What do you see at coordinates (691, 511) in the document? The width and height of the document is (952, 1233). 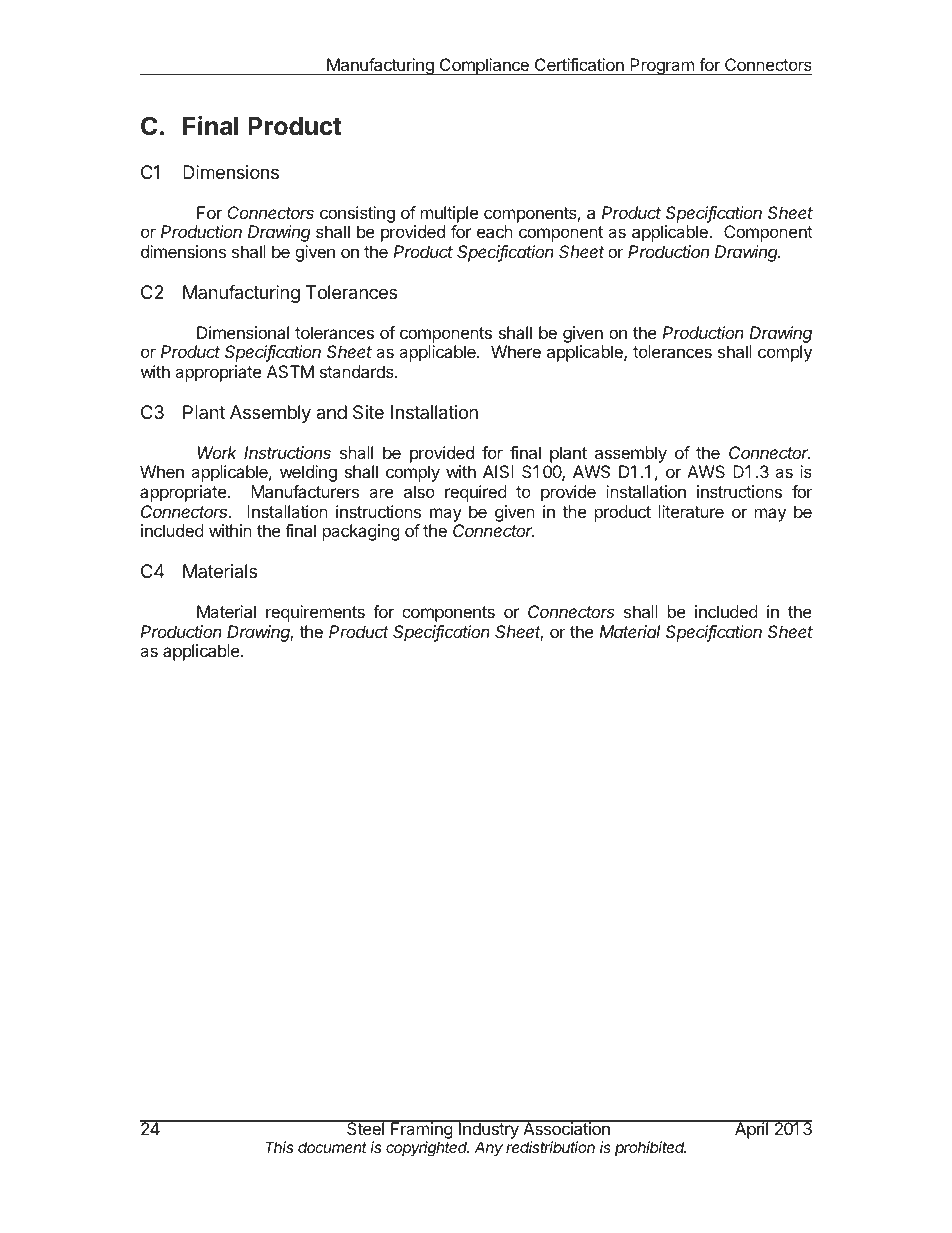 I see `literature` at bounding box center [691, 511].
